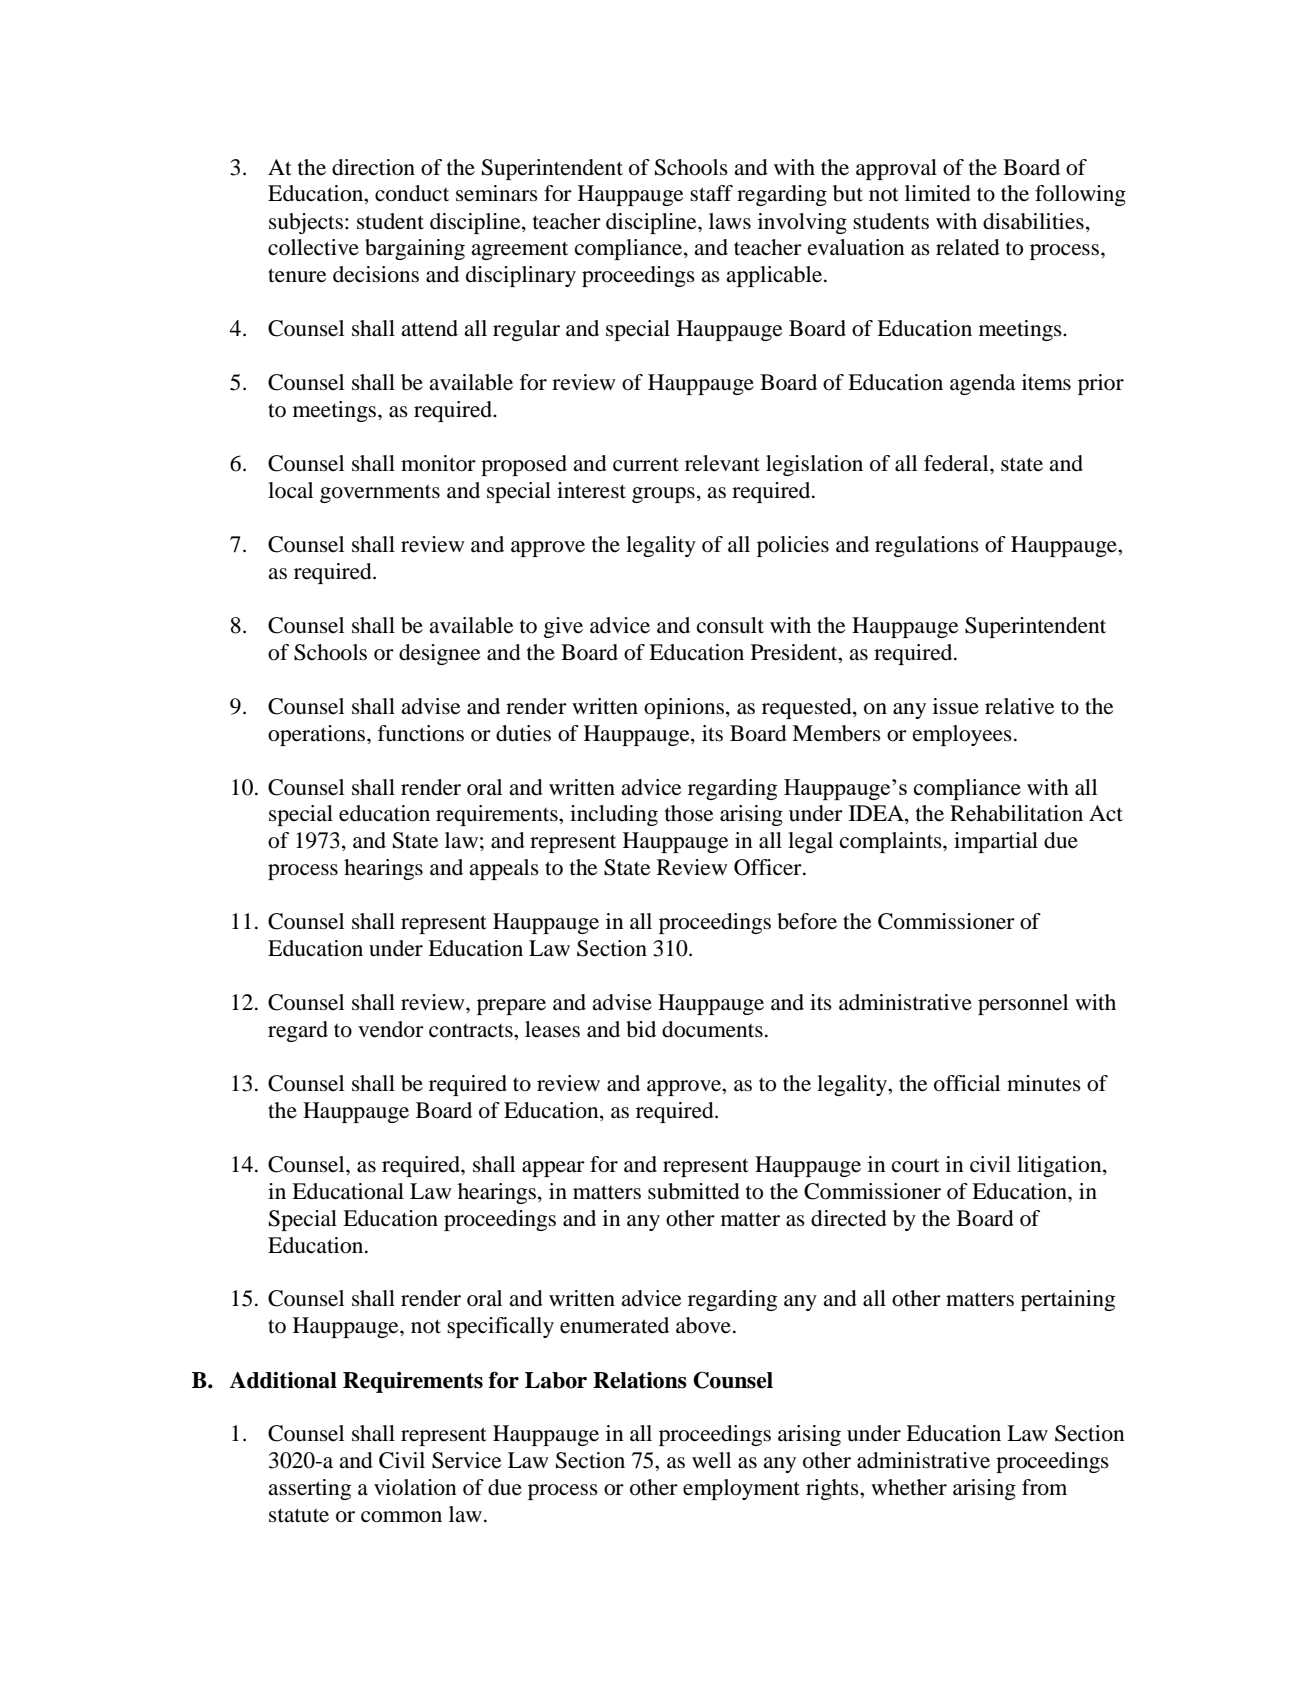  I want to click on disabilities, so click(1033, 221).
